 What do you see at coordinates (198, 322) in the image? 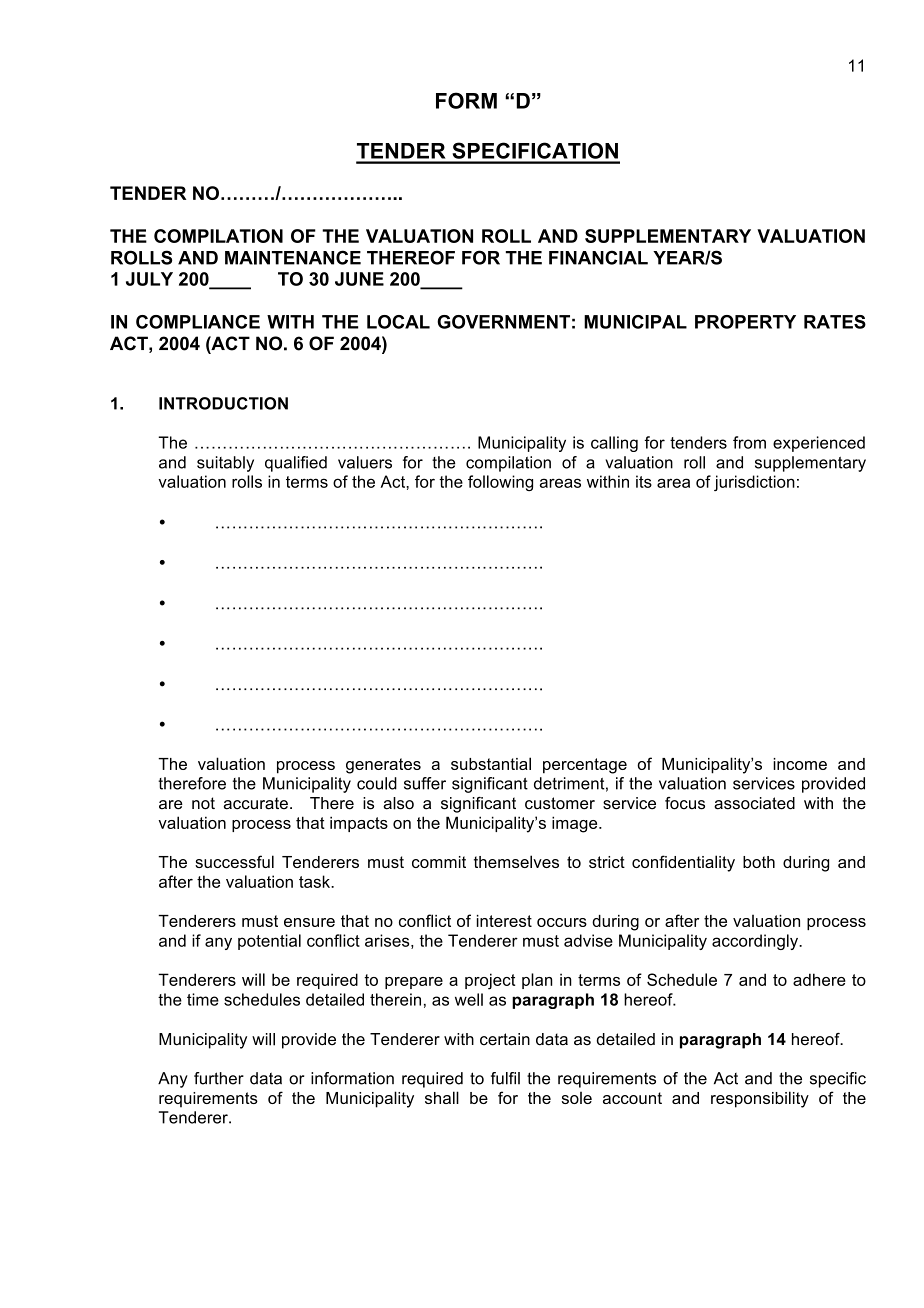
I see `COMPLIANCE` at bounding box center [198, 322].
